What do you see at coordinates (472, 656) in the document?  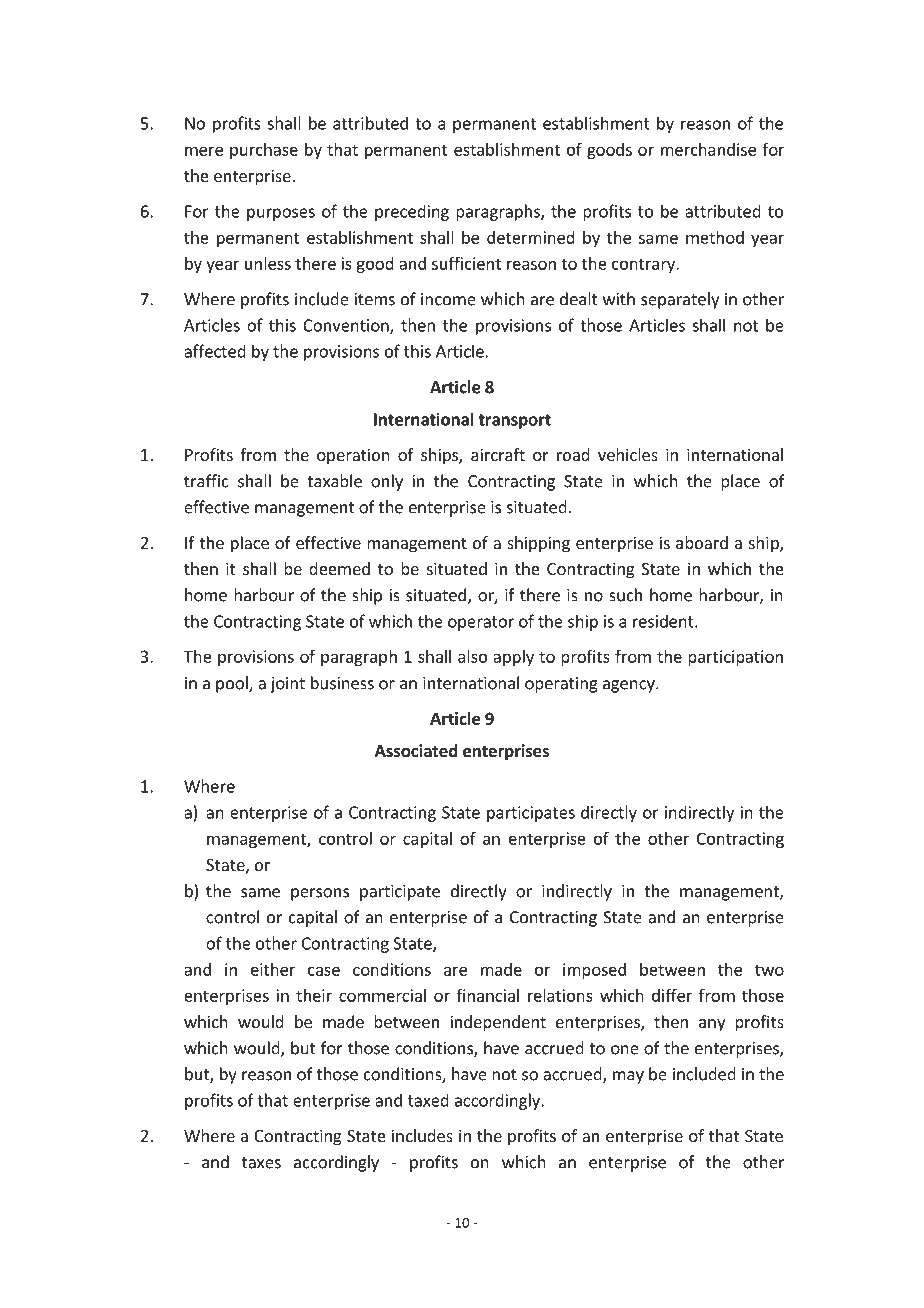 I see `also` at bounding box center [472, 656].
